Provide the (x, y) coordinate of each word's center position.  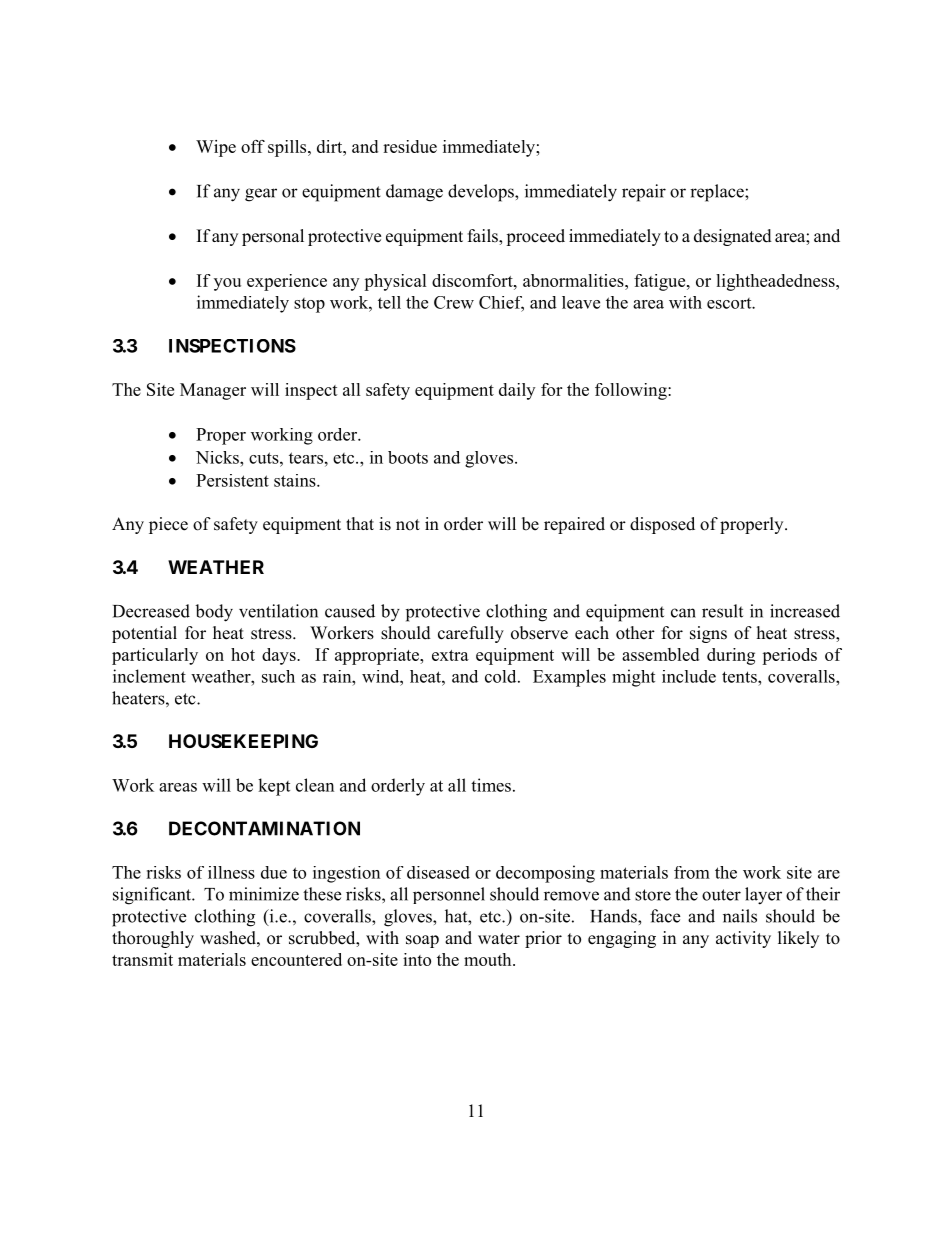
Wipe (216, 148)
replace (718, 193)
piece (168, 525)
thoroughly (153, 939)
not (408, 525)
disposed (662, 525)
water (499, 939)
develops (482, 193)
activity (743, 939)
